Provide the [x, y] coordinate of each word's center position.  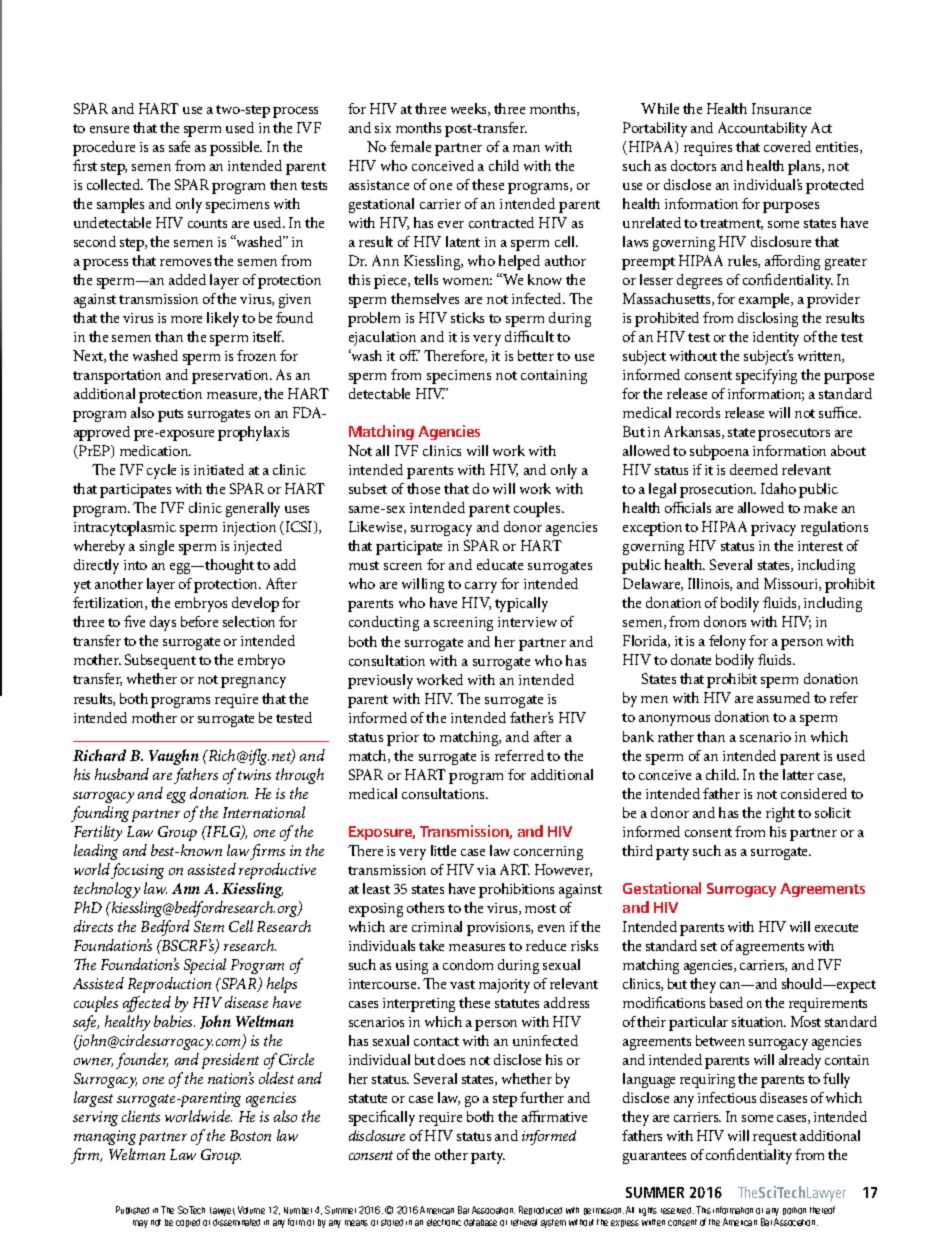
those [423, 488]
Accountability [762, 129]
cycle [161, 471]
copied [188, 1223]
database [480, 1222]
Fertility [98, 833]
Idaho [778, 488]
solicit [833, 812]
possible [236, 148]
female [410, 146]
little [443, 850]
